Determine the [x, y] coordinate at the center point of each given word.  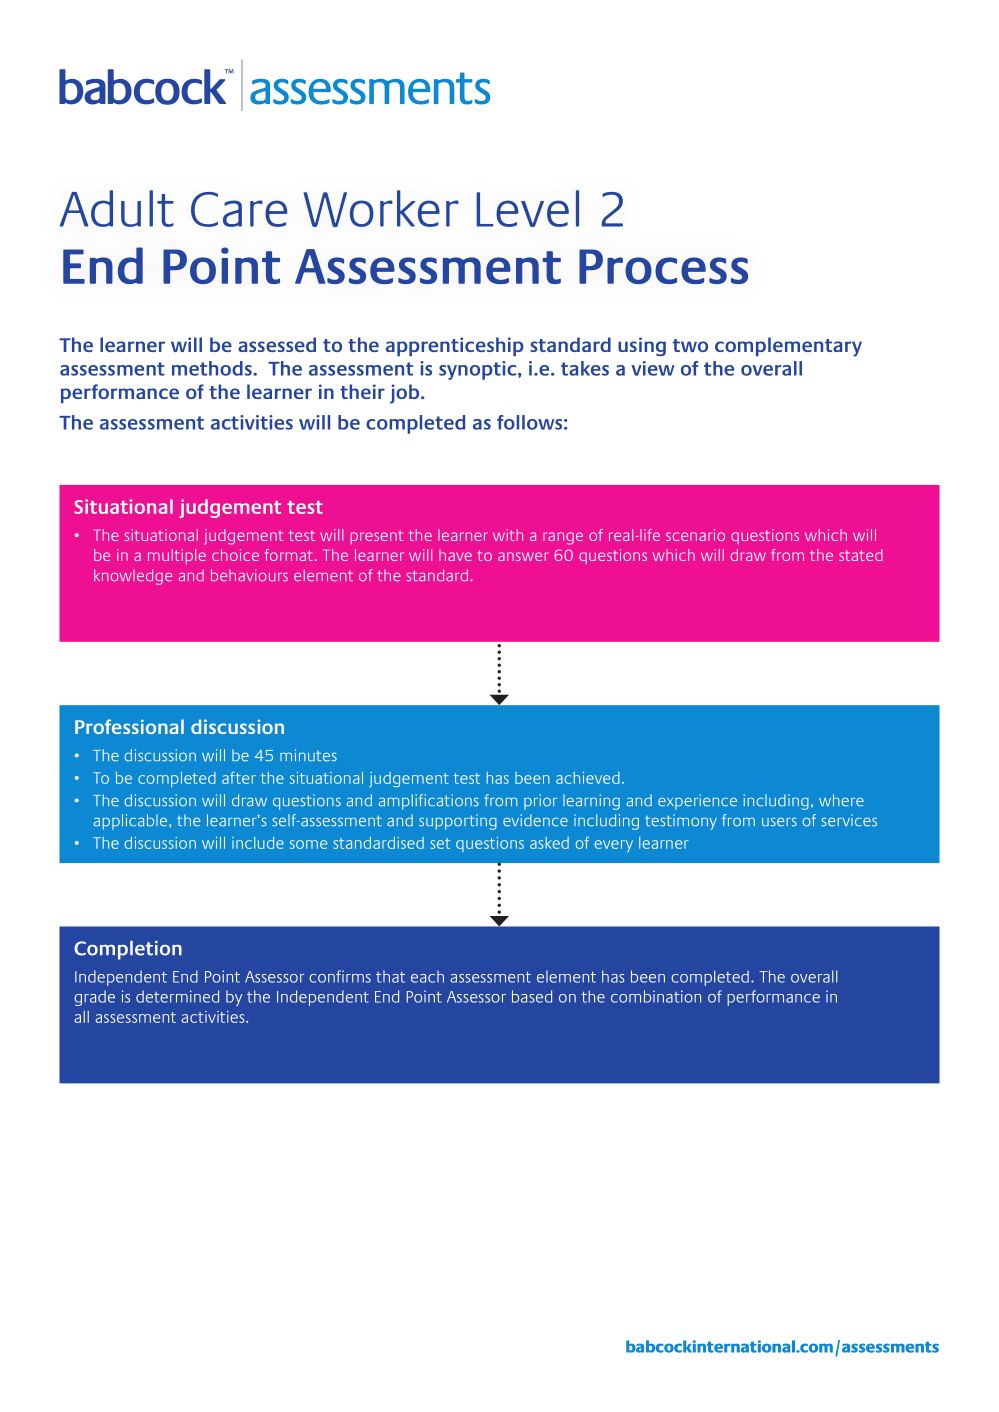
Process [663, 266]
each [427, 976]
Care [239, 209]
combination [656, 996]
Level [527, 208]
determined [177, 996]
